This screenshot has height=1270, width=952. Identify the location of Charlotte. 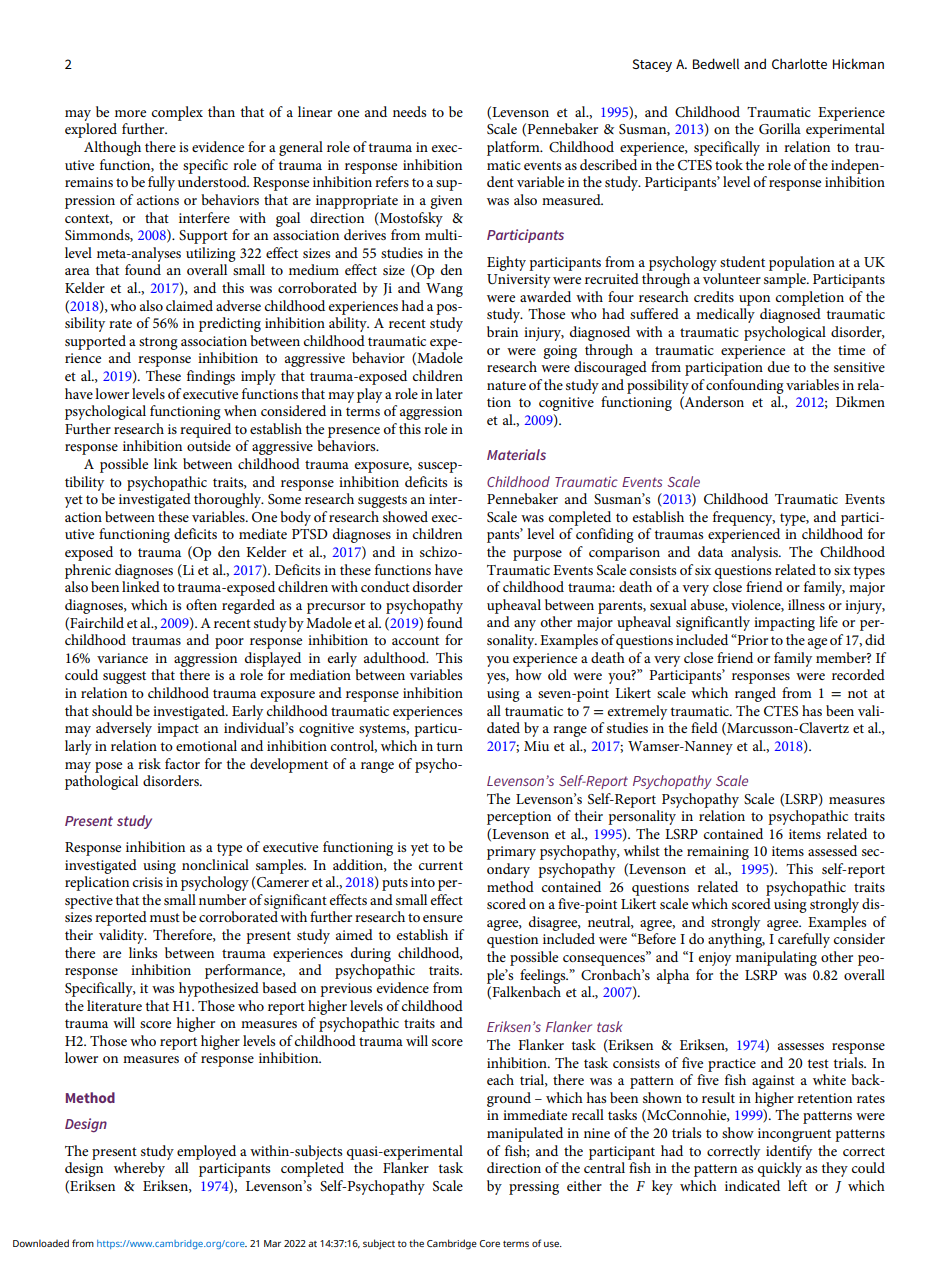
(799, 63).
